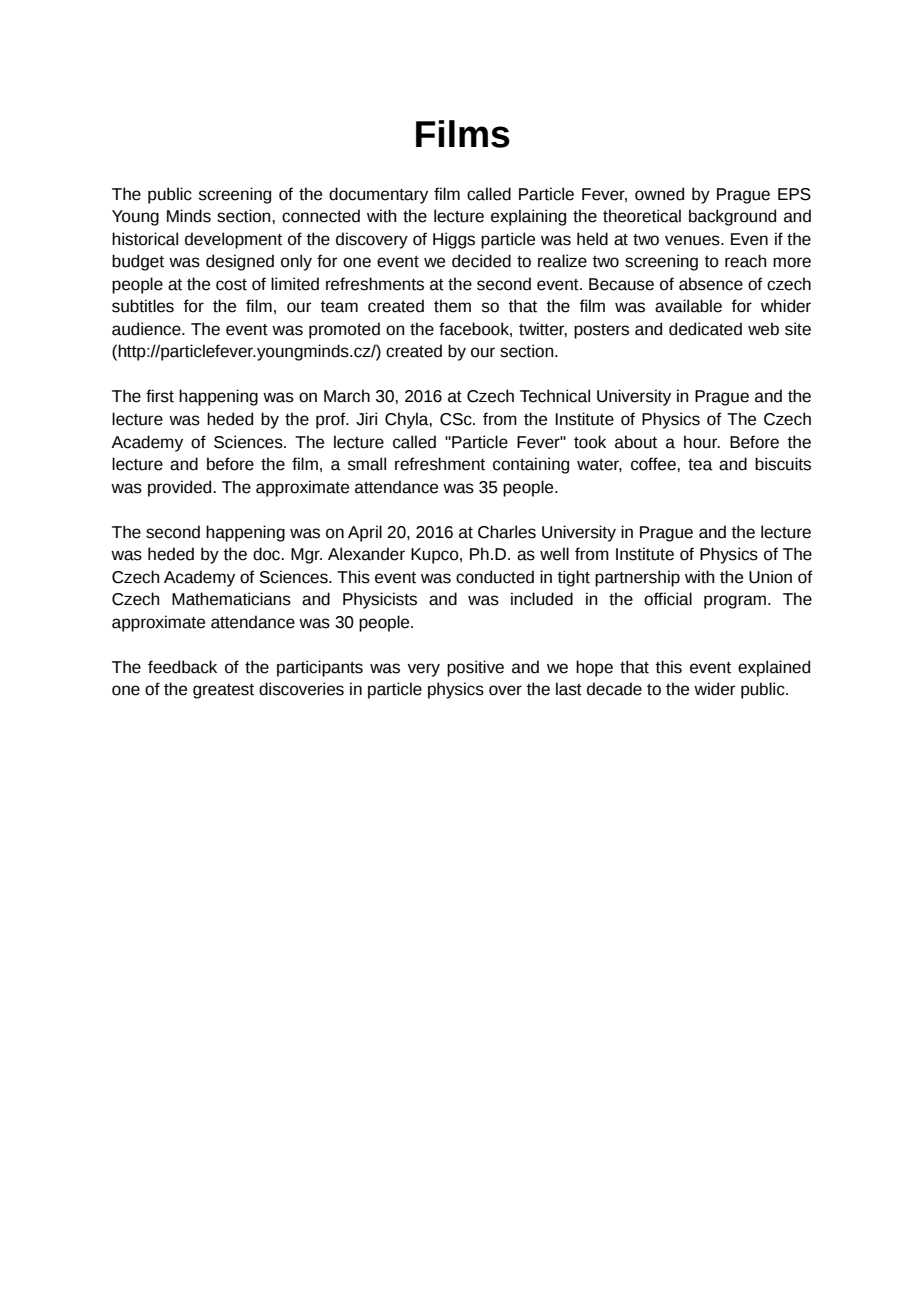 The width and height of the image is (924, 1308). Describe the element at coordinates (181, 488) in the image. I see `provided` at that location.
